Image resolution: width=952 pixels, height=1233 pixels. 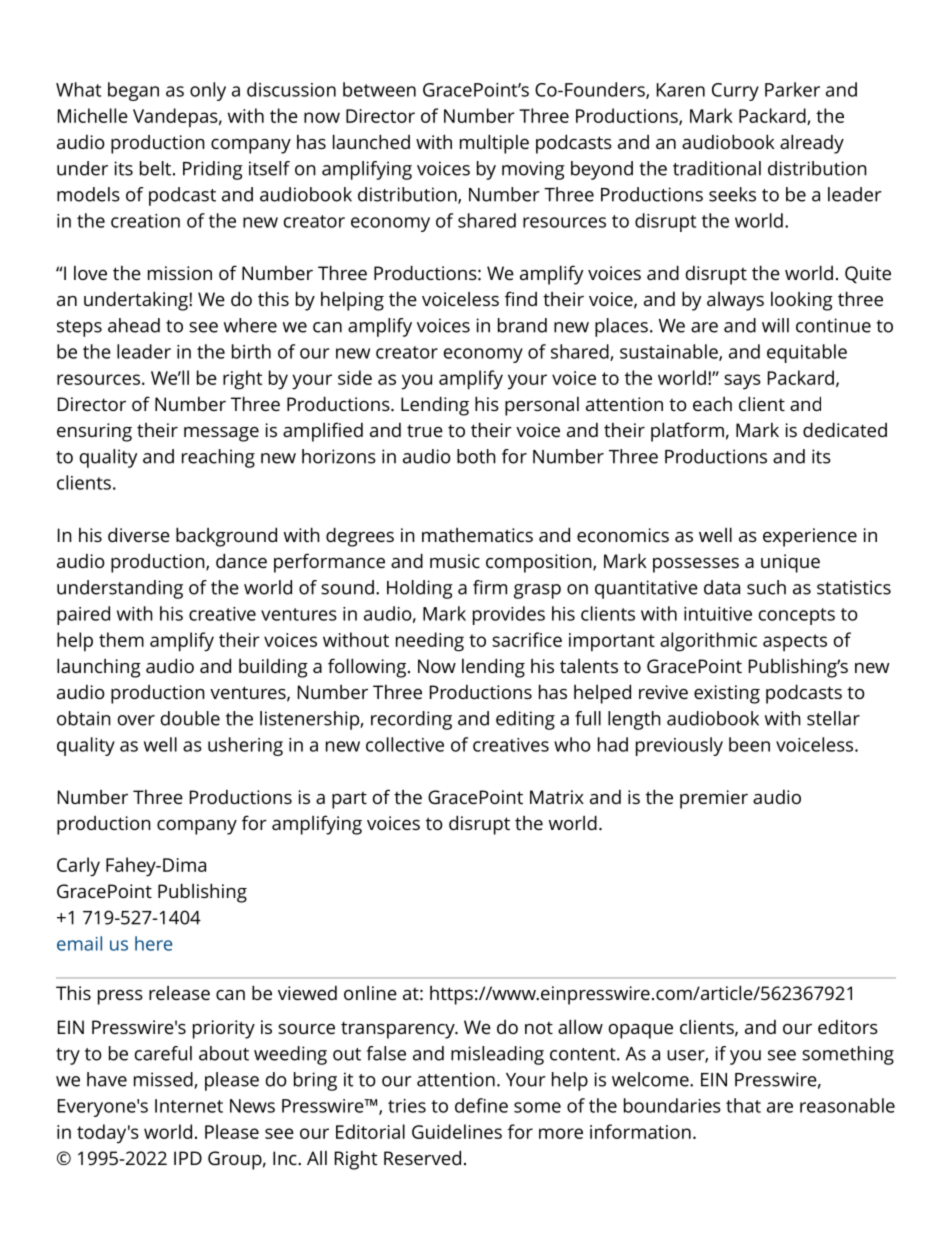 What do you see at coordinates (189, 1106) in the document?
I see `Internet` at bounding box center [189, 1106].
